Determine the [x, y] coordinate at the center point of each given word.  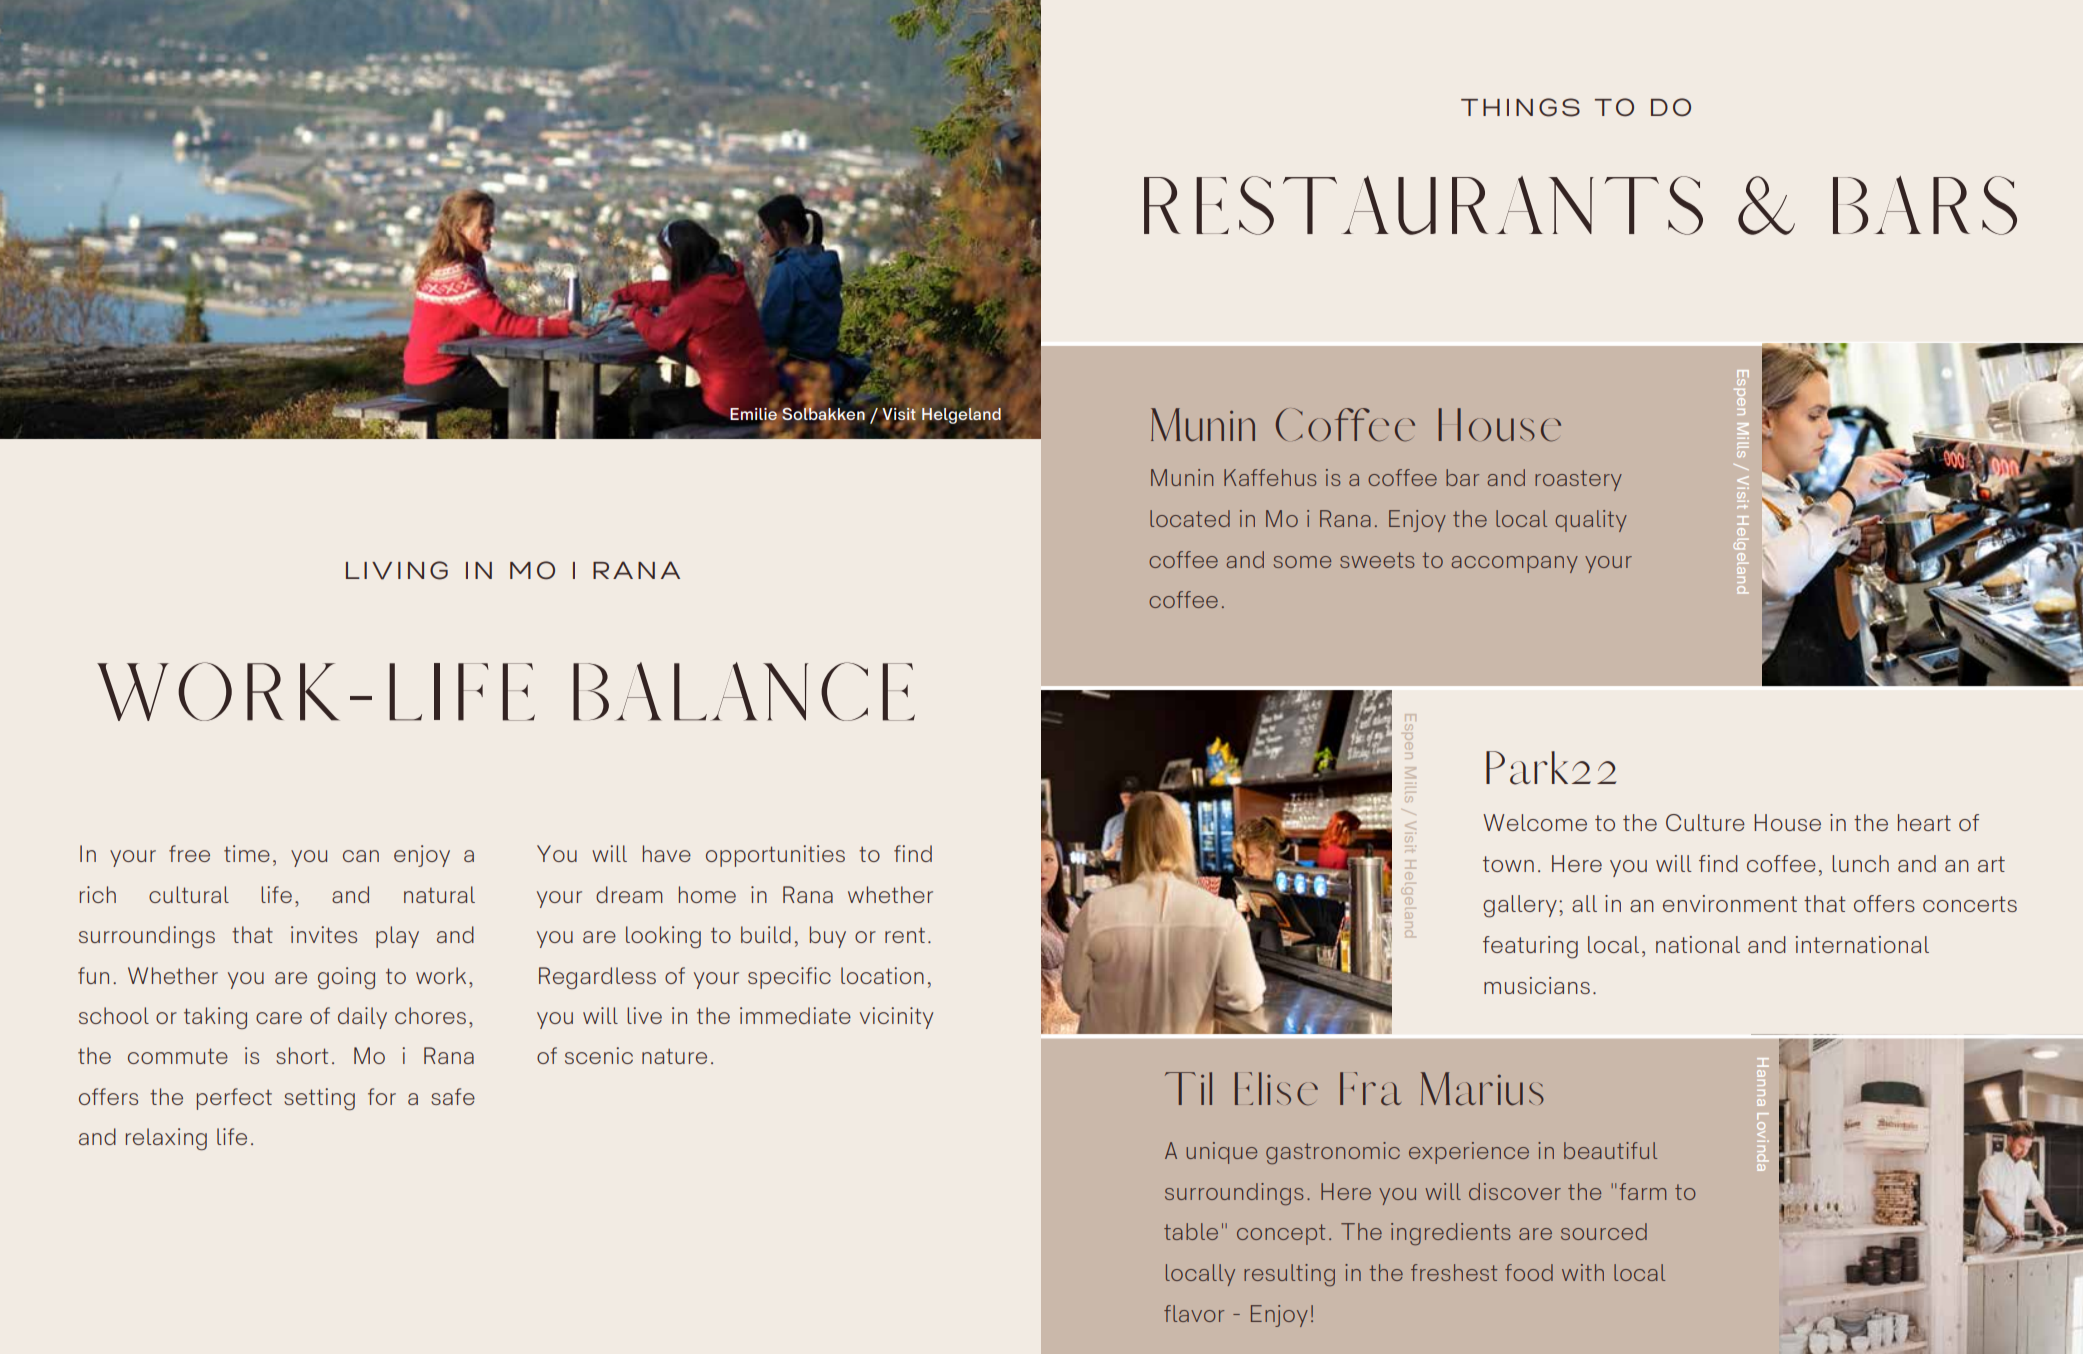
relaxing [166, 1139]
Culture [1705, 822]
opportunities [775, 856]
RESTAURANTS [1423, 205]
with [1583, 1272]
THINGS [1520, 107]
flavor [1194, 1313]
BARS [1925, 205]
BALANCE [744, 691]
